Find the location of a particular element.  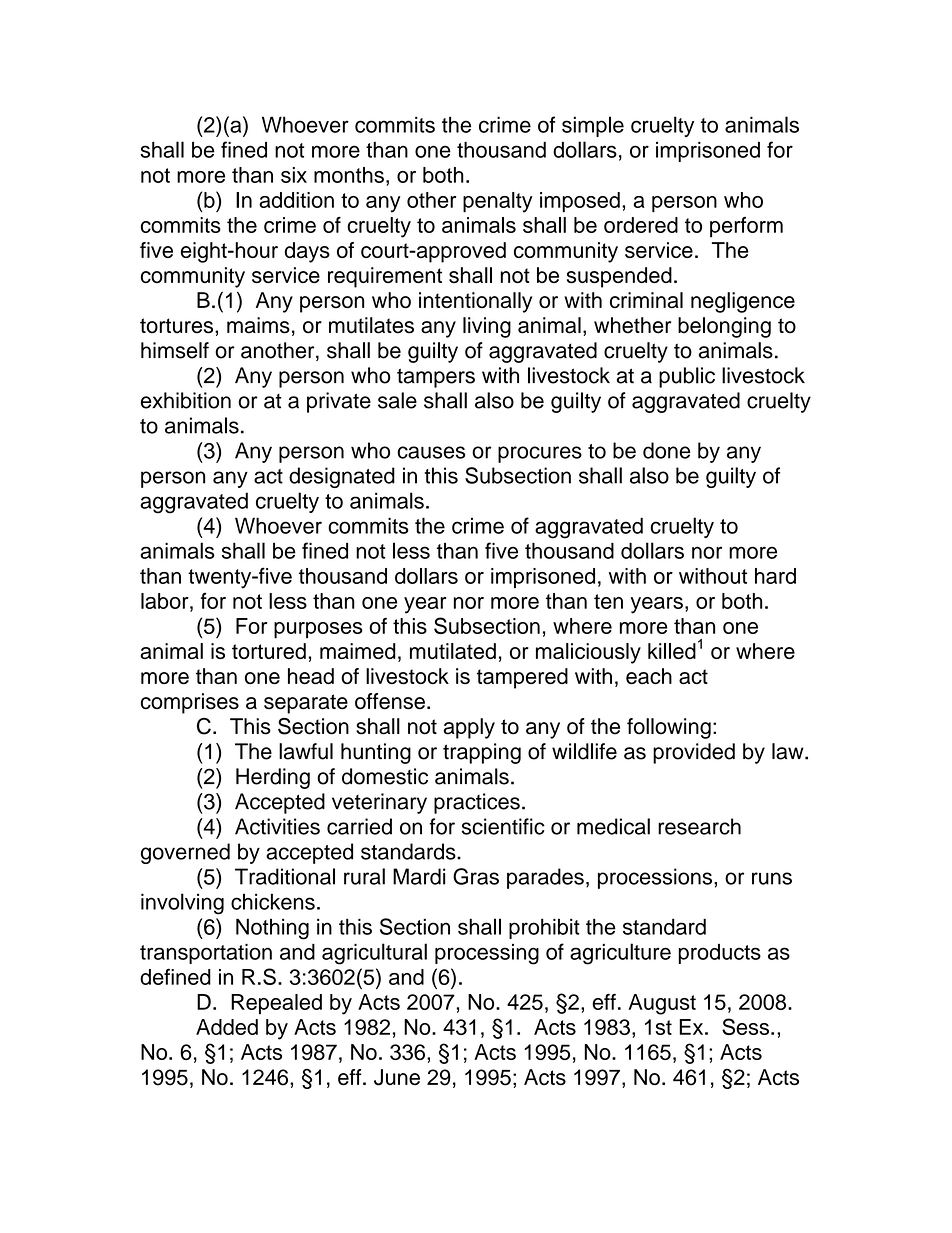

penalty is located at coordinates (498, 202).
